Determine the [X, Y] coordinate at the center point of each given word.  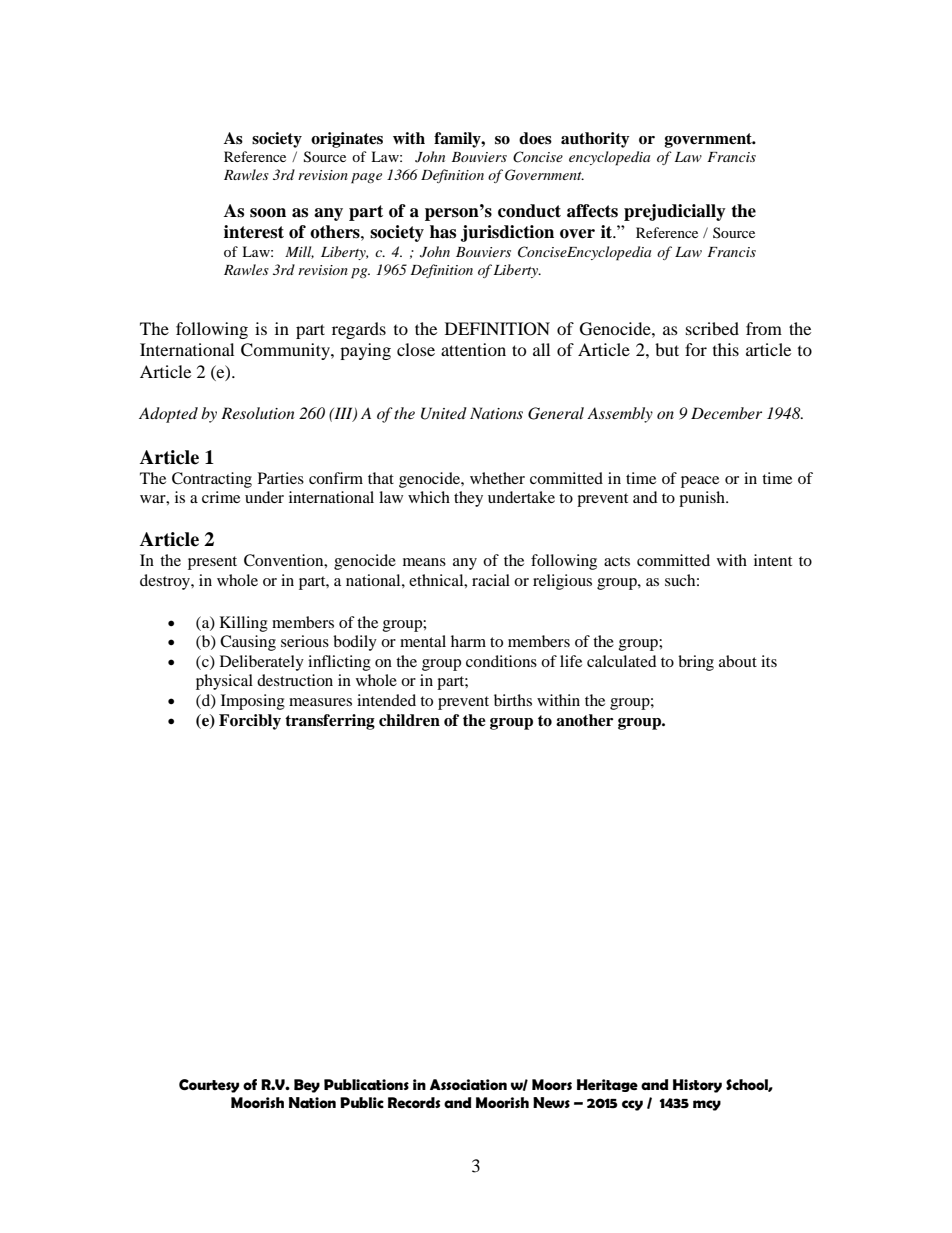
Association [468, 1084]
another [584, 720]
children [409, 720]
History [697, 1086]
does [535, 138]
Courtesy [209, 1086]
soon [268, 213]
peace [700, 482]
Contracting [212, 480]
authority [595, 140]
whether [497, 478]
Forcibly [250, 722]
